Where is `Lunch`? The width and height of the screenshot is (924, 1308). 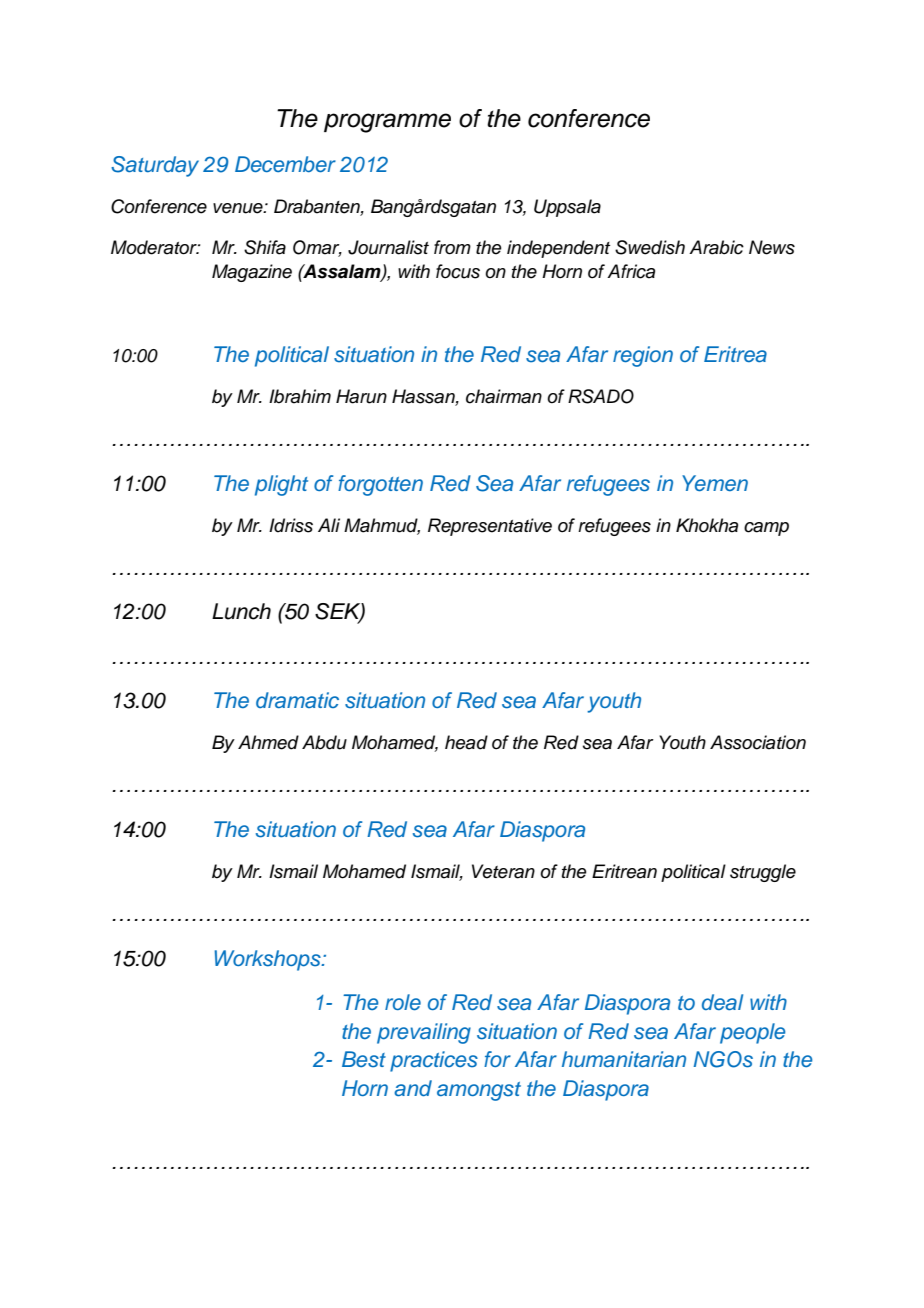 Lunch is located at coordinates (241, 611).
